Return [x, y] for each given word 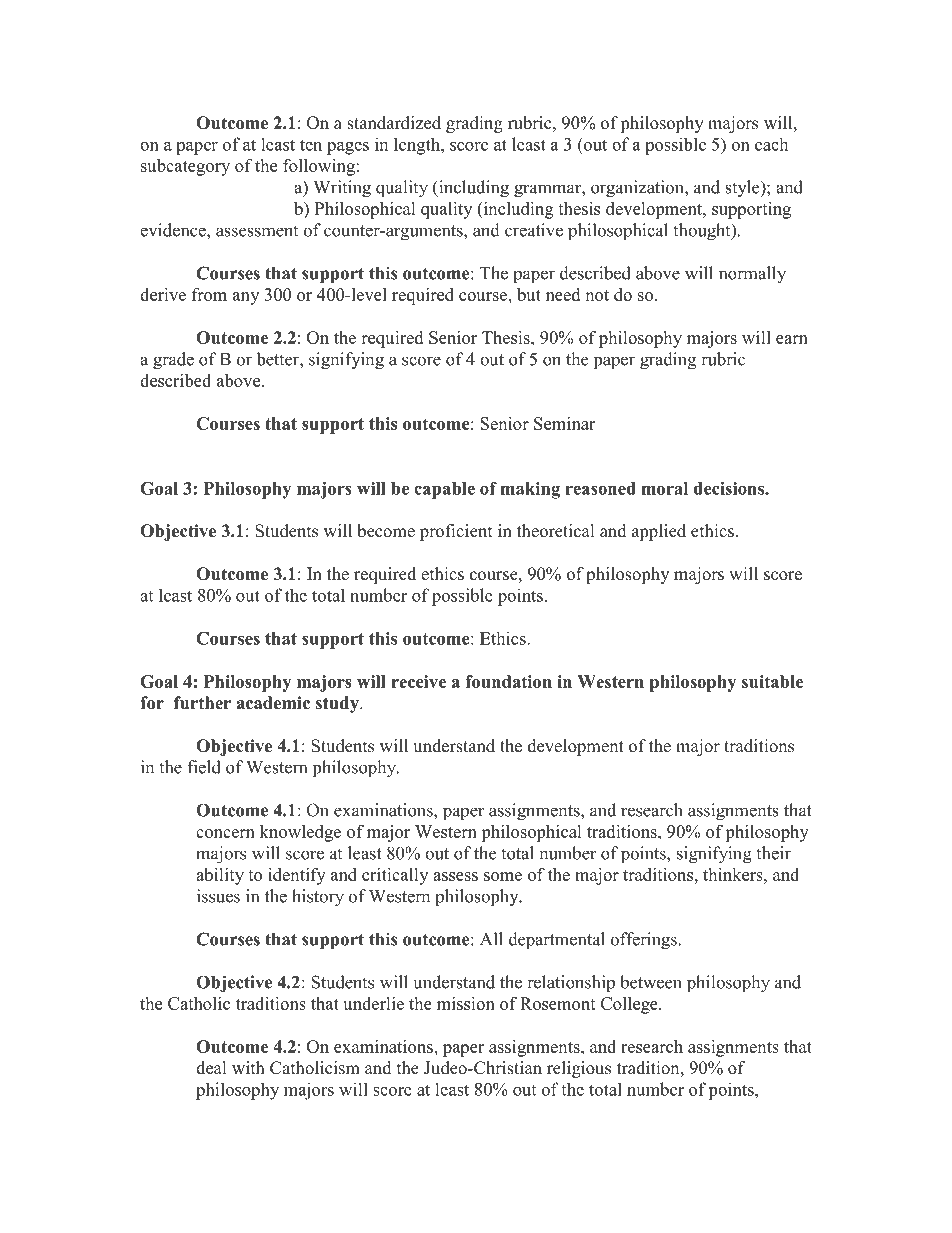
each [771, 144]
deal [211, 1068]
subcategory [185, 167]
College [630, 1005]
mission [466, 1003]
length [418, 146]
